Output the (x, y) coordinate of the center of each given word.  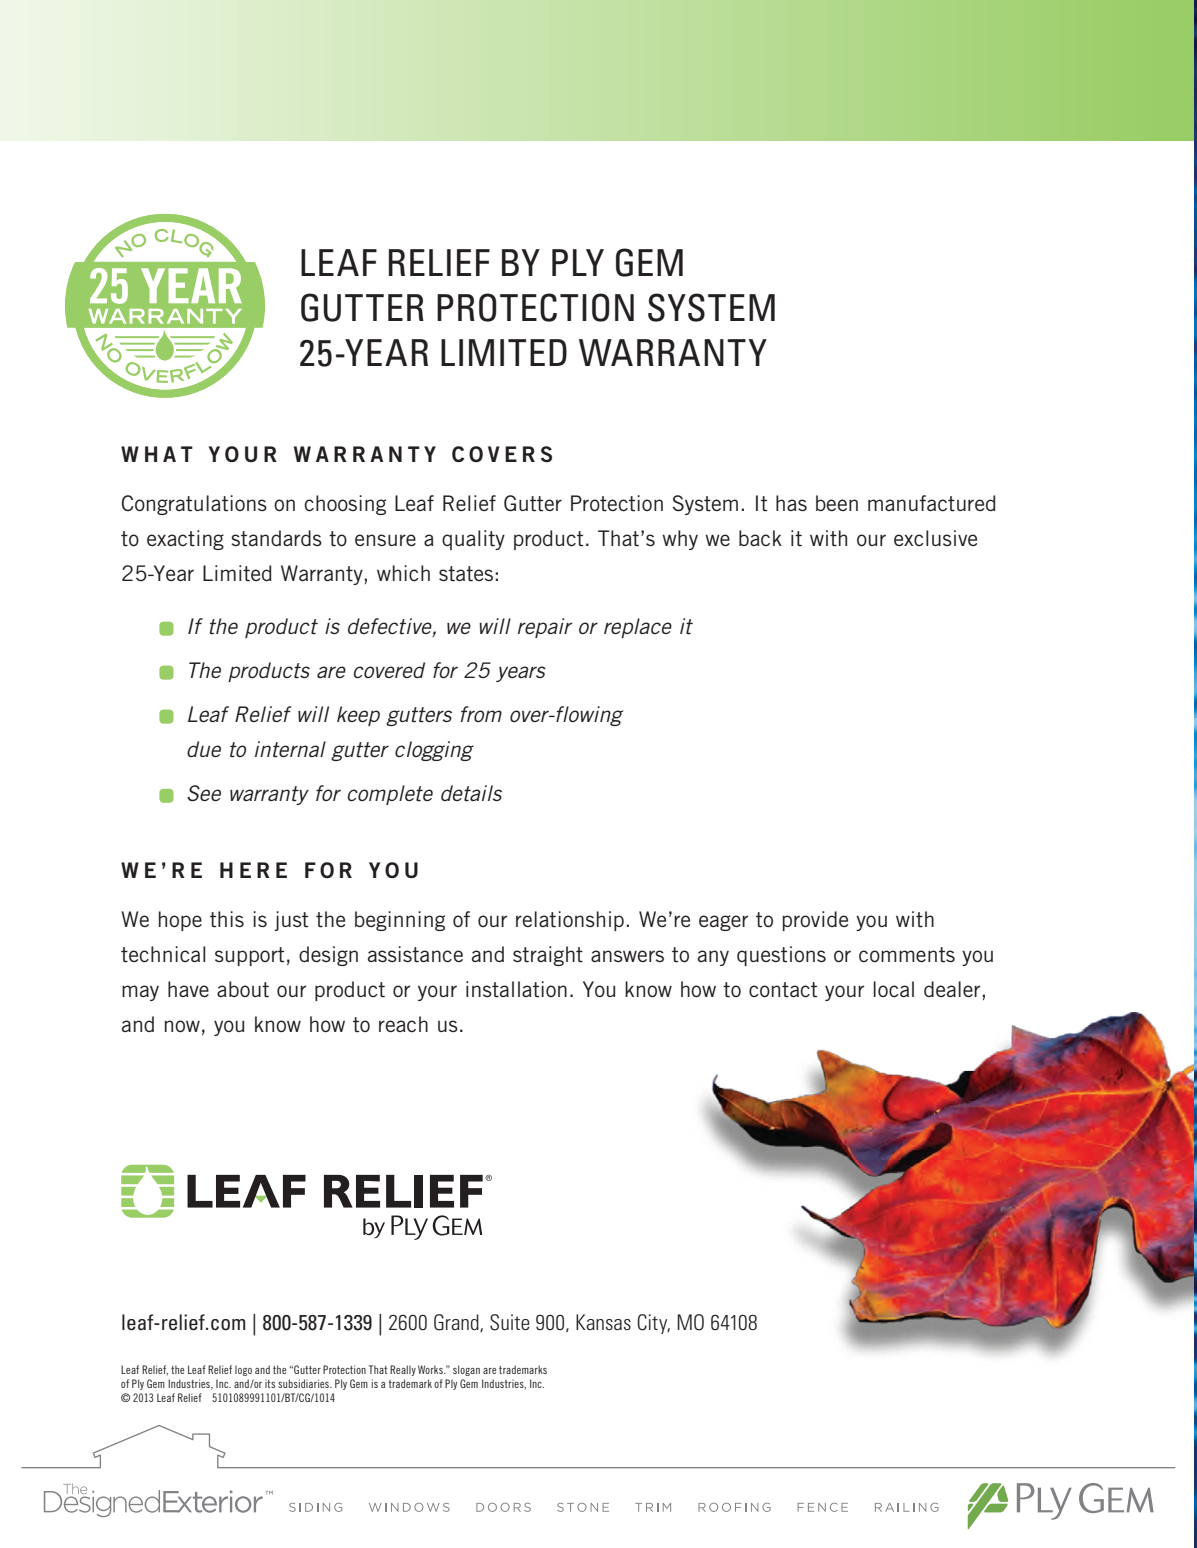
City (653, 1324)
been (837, 503)
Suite (510, 1322)
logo (243, 1370)
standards (276, 538)
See (204, 793)
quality (473, 540)
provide (815, 921)
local (893, 989)
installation (516, 989)
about (243, 989)
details (471, 793)
